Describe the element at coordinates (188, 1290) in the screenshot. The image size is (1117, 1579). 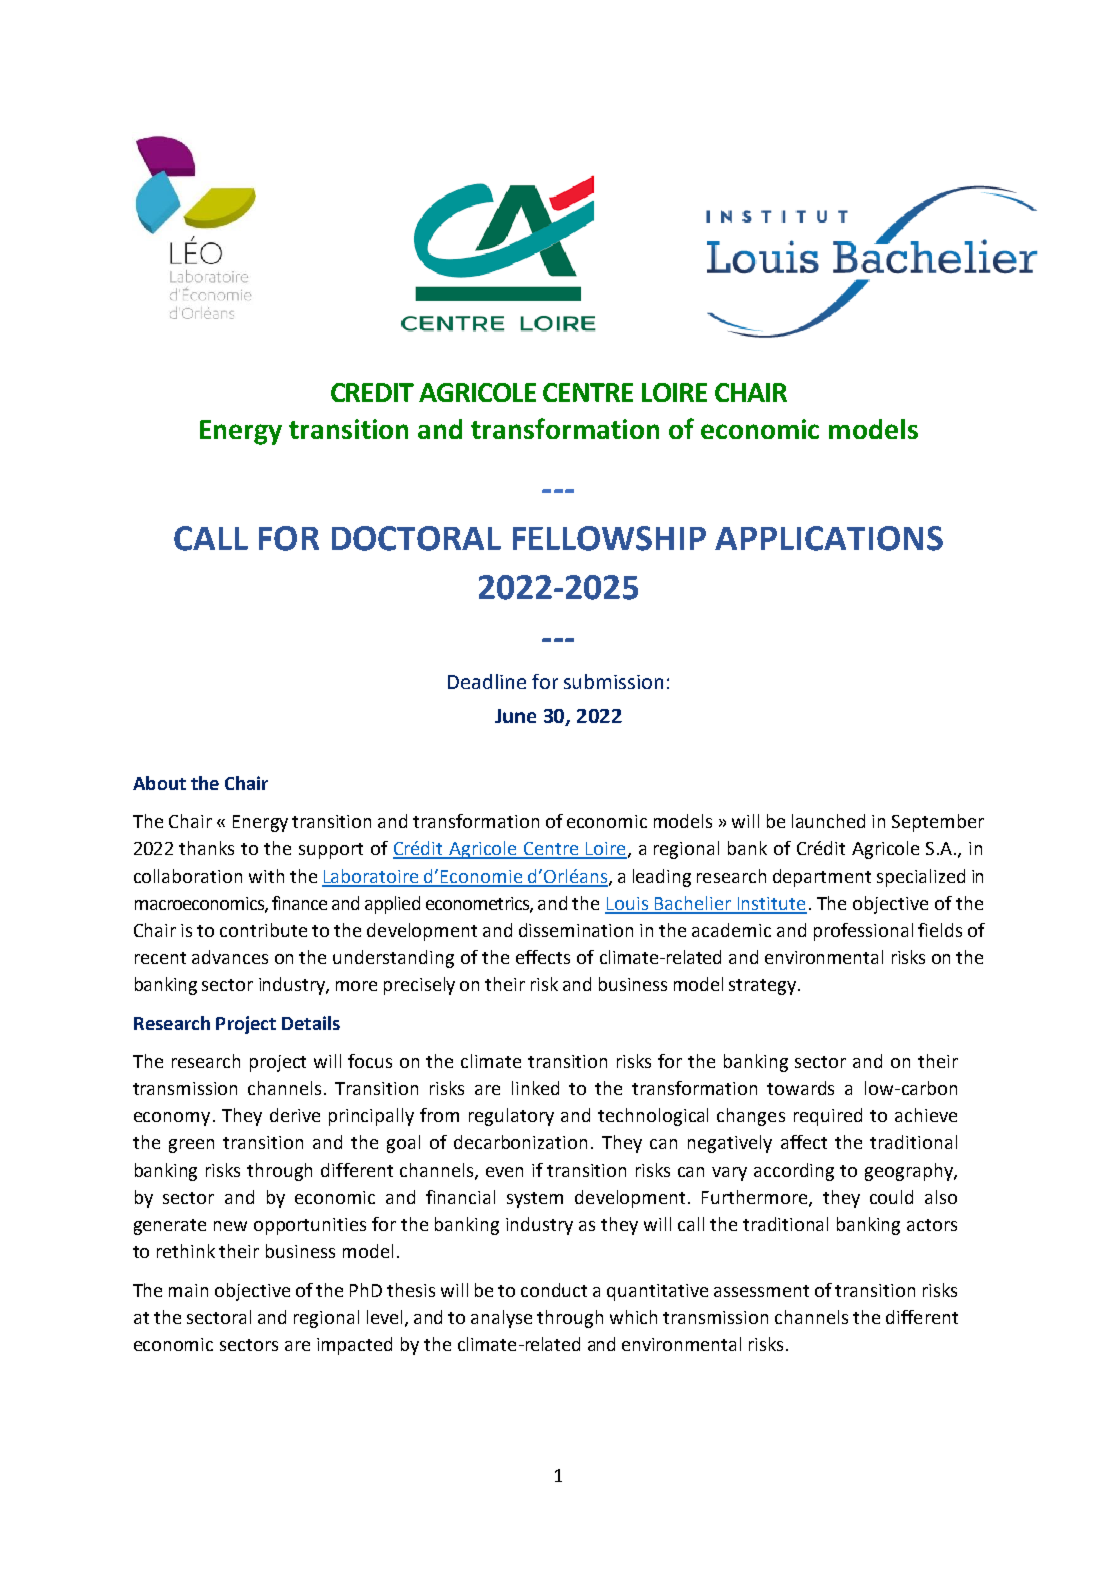
I see `main` at that location.
